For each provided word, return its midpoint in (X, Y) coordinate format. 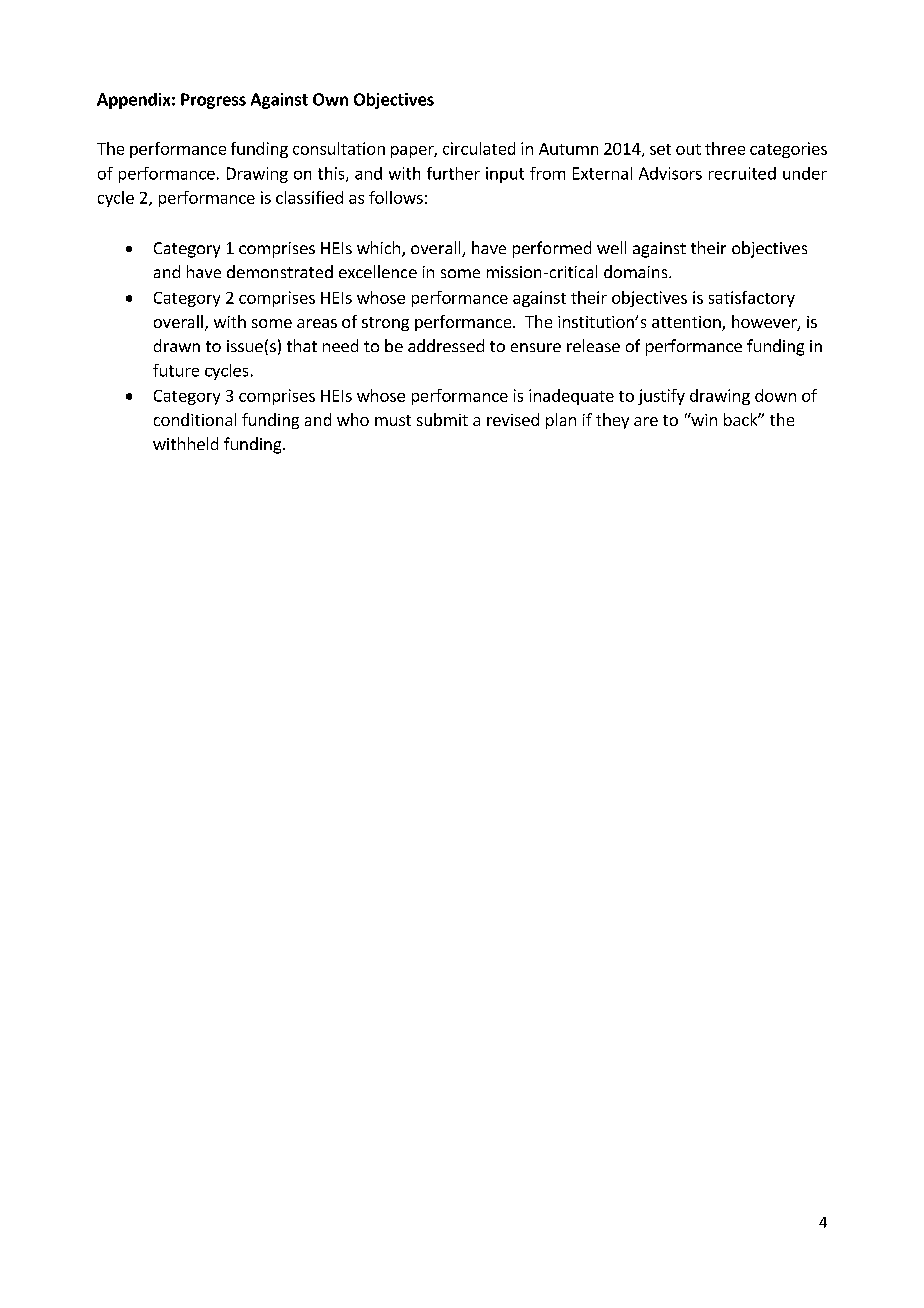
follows (396, 197)
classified (309, 197)
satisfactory (752, 299)
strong (385, 324)
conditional (195, 419)
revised (513, 419)
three (725, 148)
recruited (742, 173)
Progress (213, 101)
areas (317, 323)
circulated (479, 148)
